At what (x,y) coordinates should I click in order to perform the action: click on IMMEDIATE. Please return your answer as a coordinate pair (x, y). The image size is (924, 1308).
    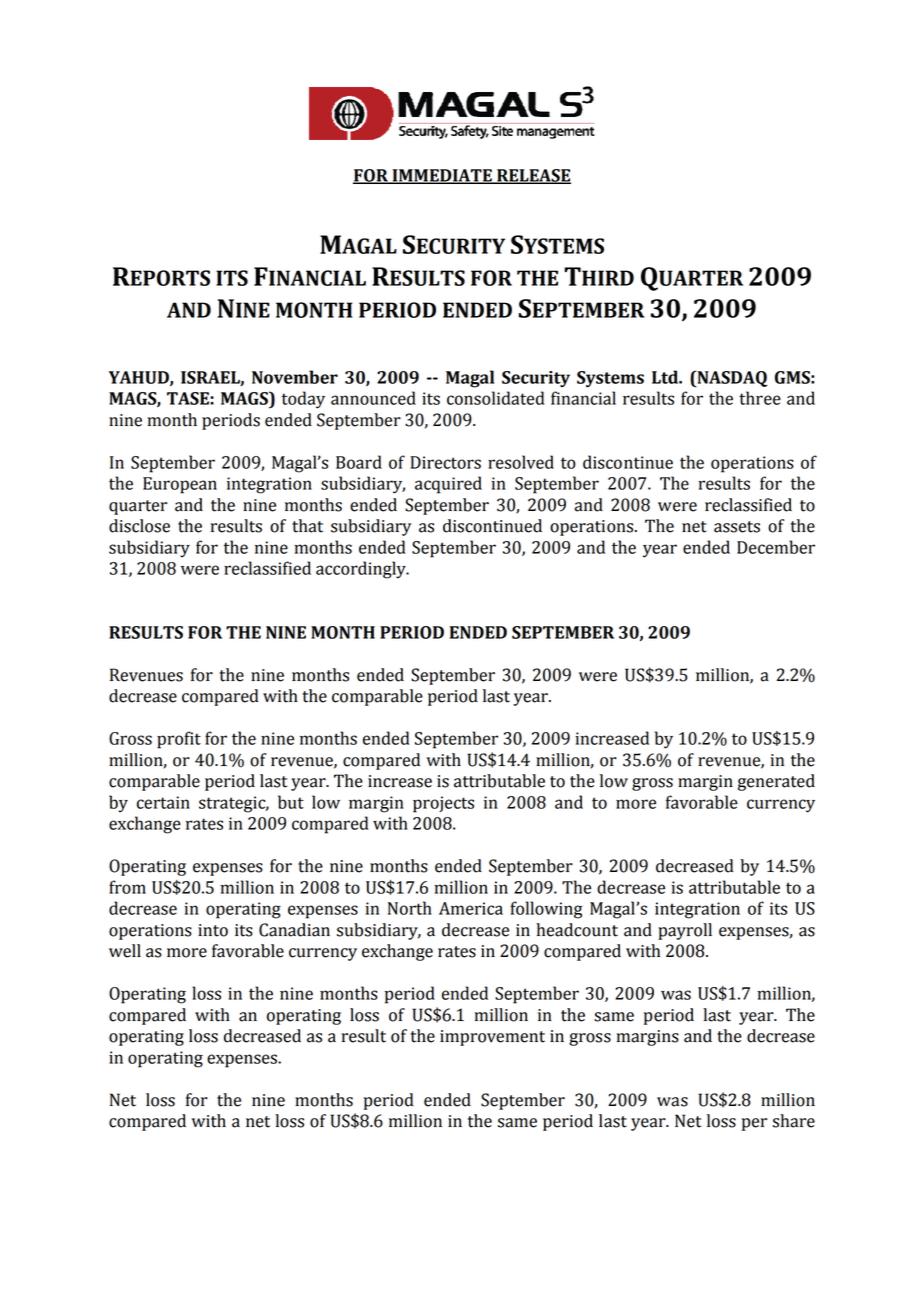
    Looking at the image, I should click on (442, 176).
